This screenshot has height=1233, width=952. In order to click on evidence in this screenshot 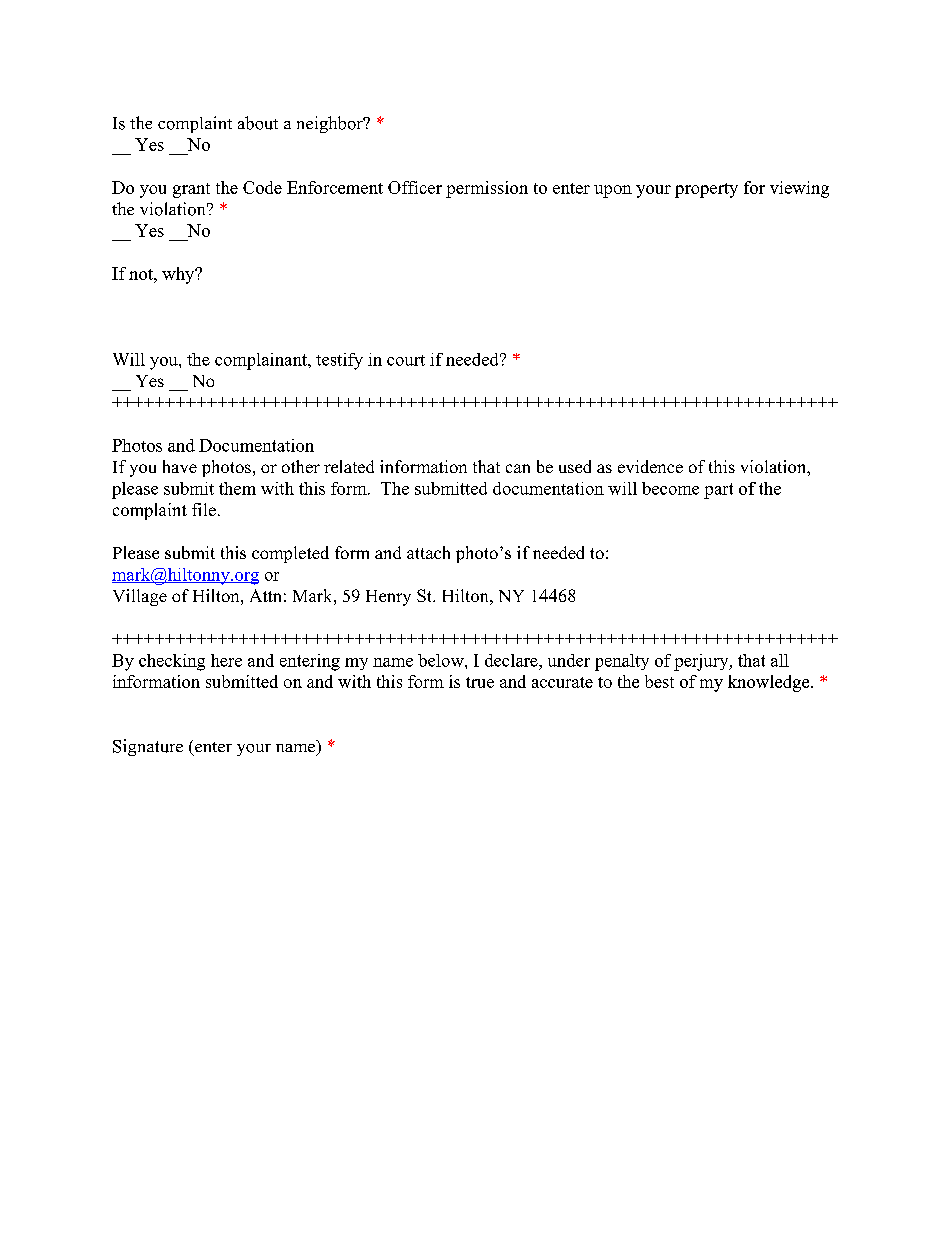, I will do `click(650, 466)`.
